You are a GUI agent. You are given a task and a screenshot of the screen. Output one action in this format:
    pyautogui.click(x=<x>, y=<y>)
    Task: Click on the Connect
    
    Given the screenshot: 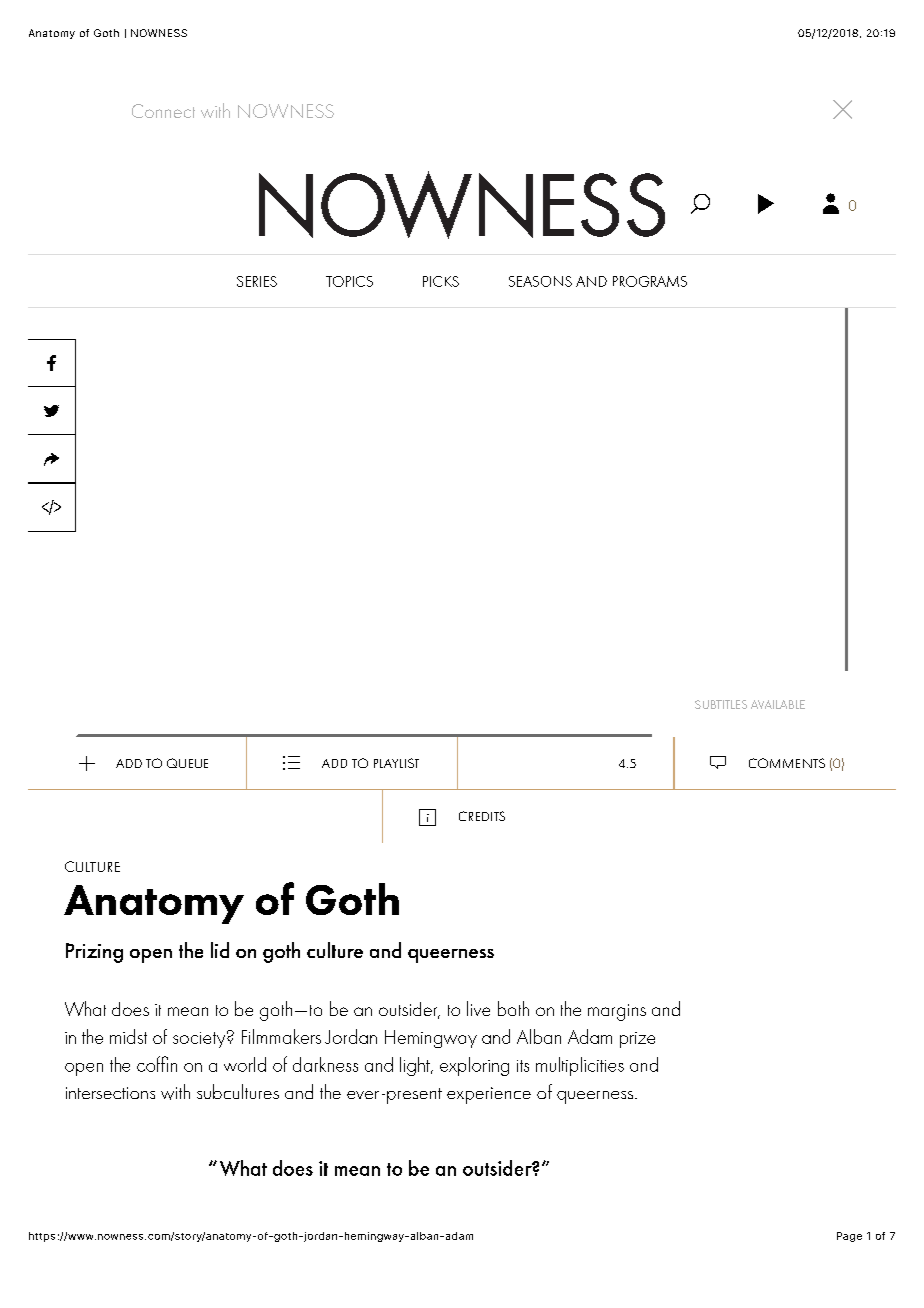 What is the action you would take?
    pyautogui.click(x=163, y=111)
